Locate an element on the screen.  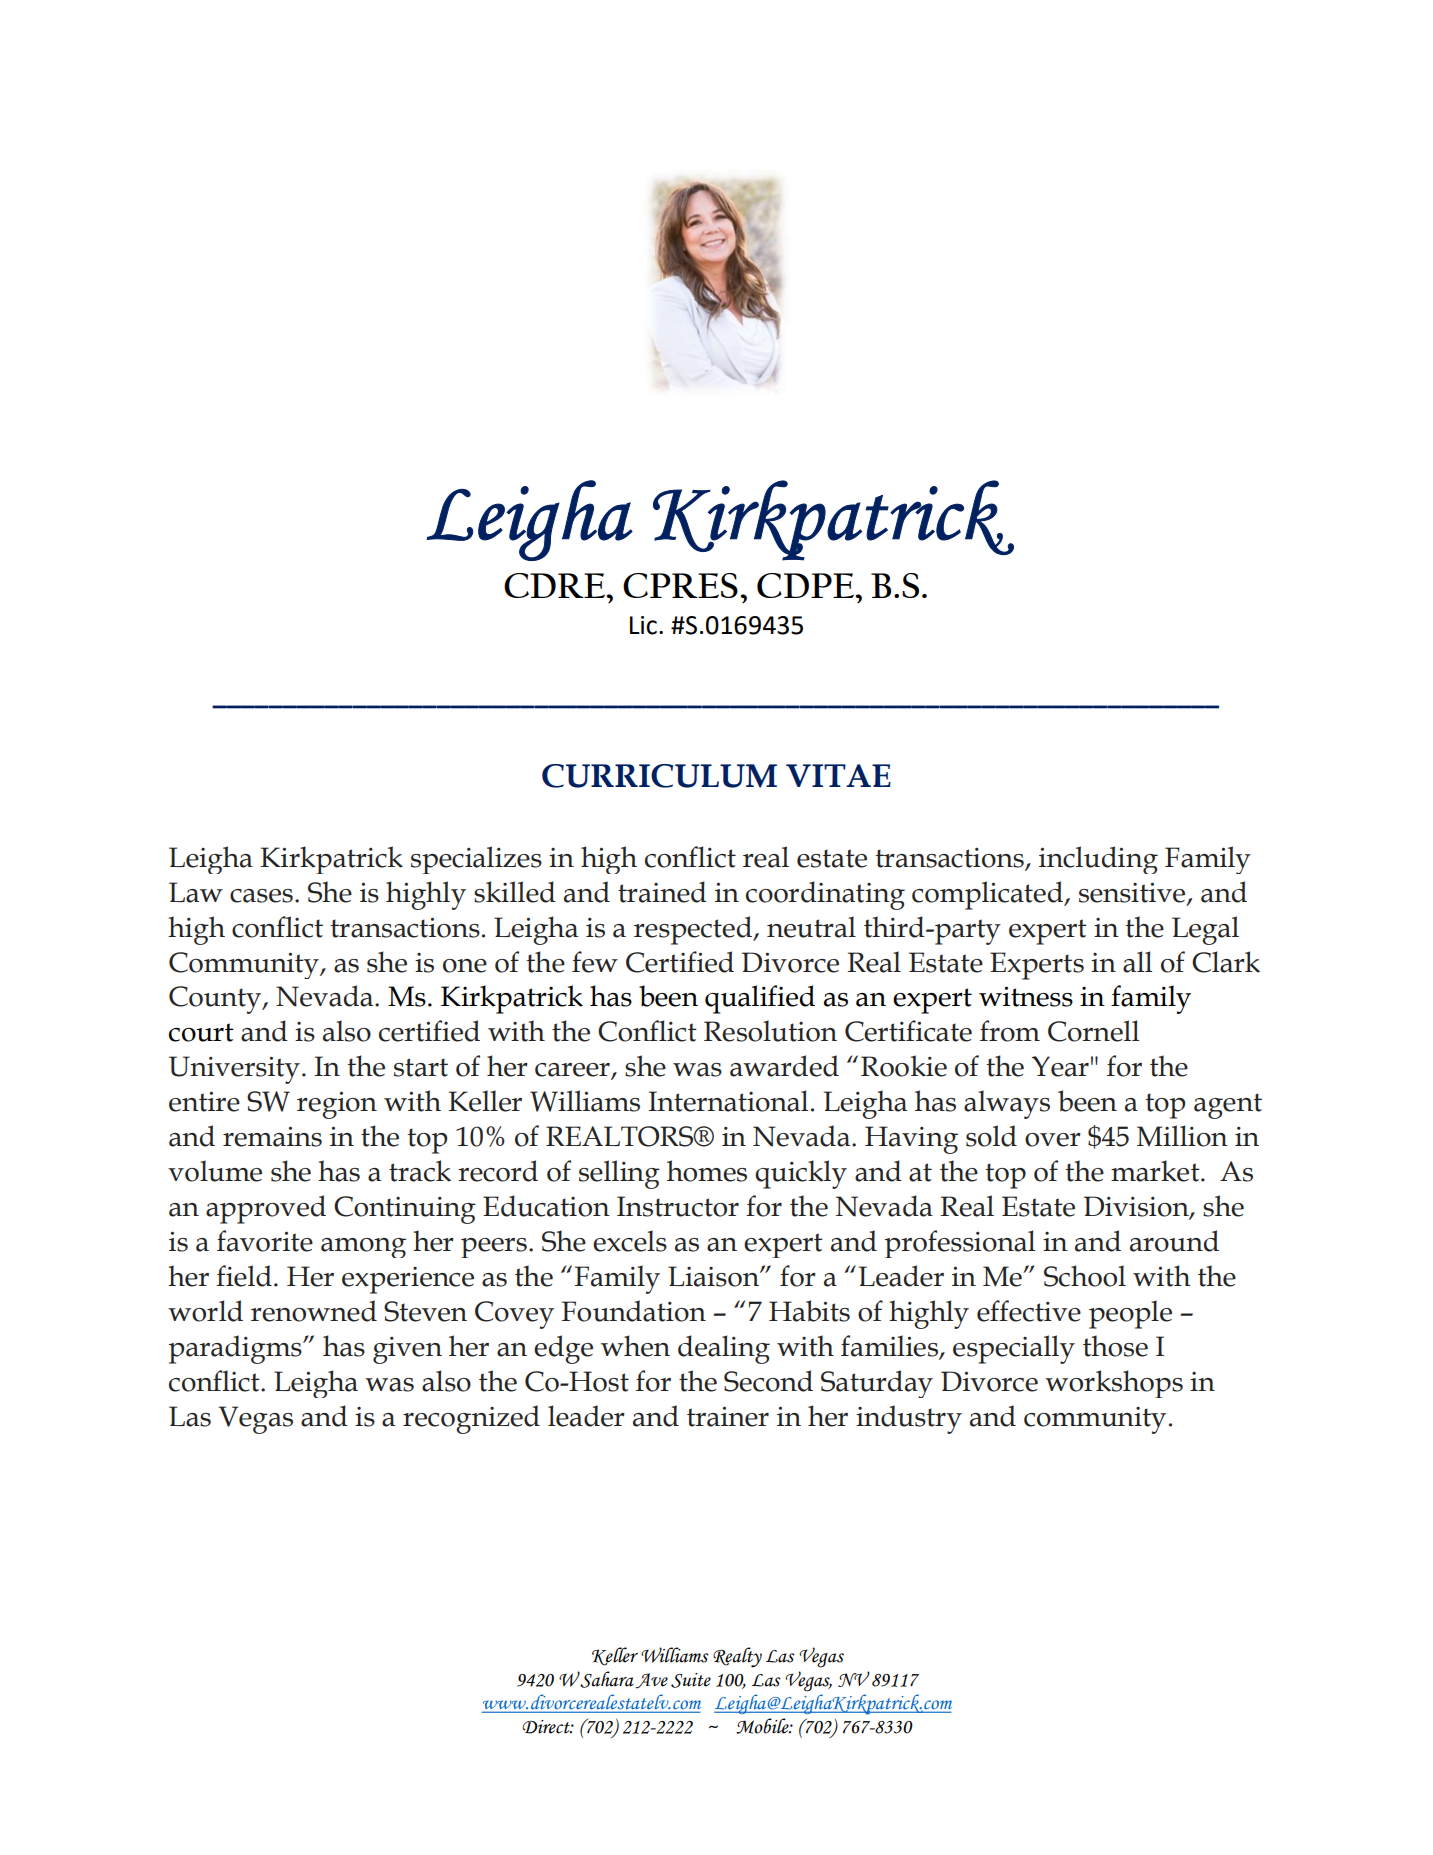
dealing is located at coordinates (724, 1349).
